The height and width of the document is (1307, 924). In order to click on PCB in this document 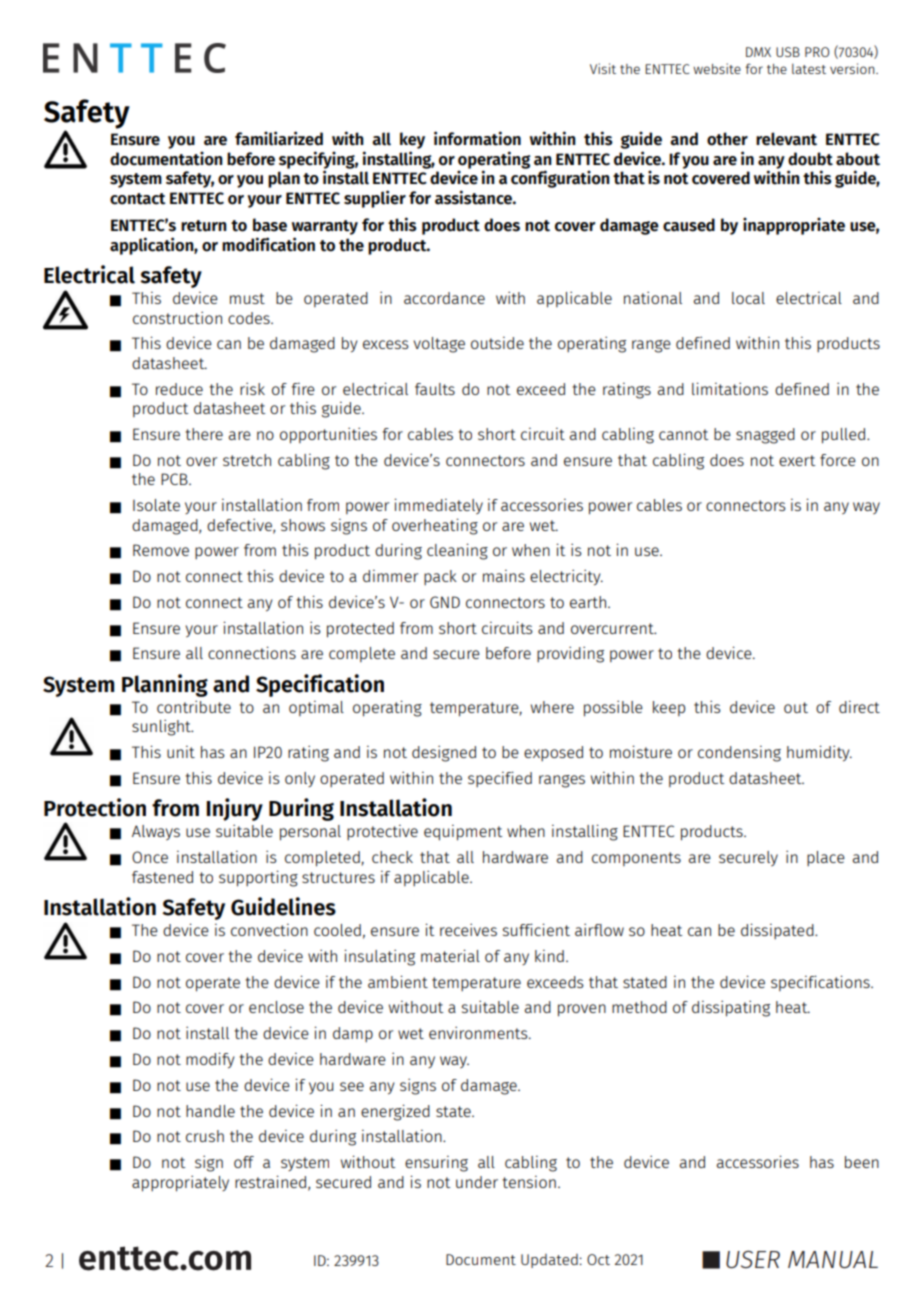, I will do `click(175, 479)`.
